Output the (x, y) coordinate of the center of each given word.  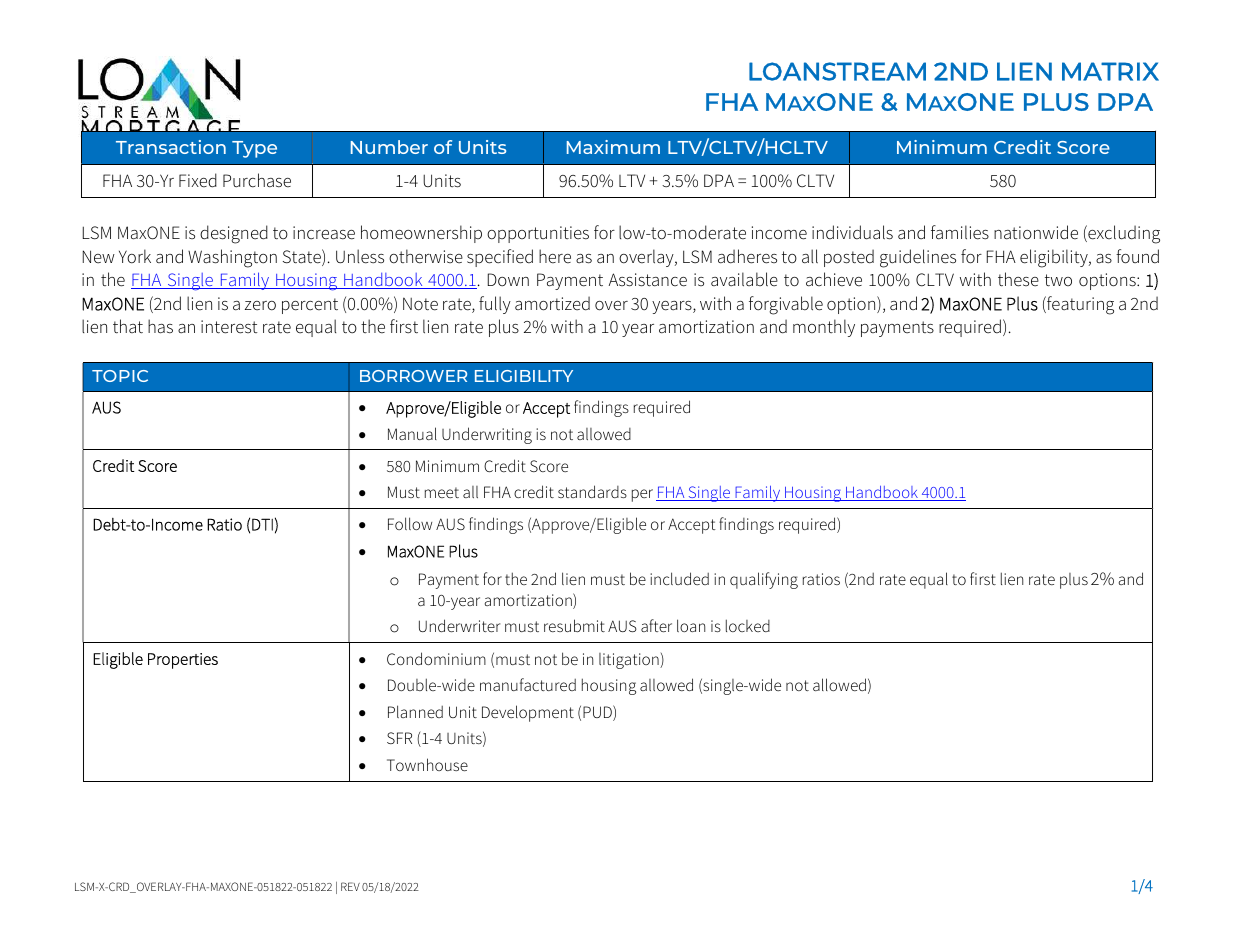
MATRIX (1110, 71)
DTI (262, 524)
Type (254, 149)
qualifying (764, 580)
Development (528, 713)
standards (592, 491)
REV (350, 886)
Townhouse (427, 764)
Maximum (613, 147)
